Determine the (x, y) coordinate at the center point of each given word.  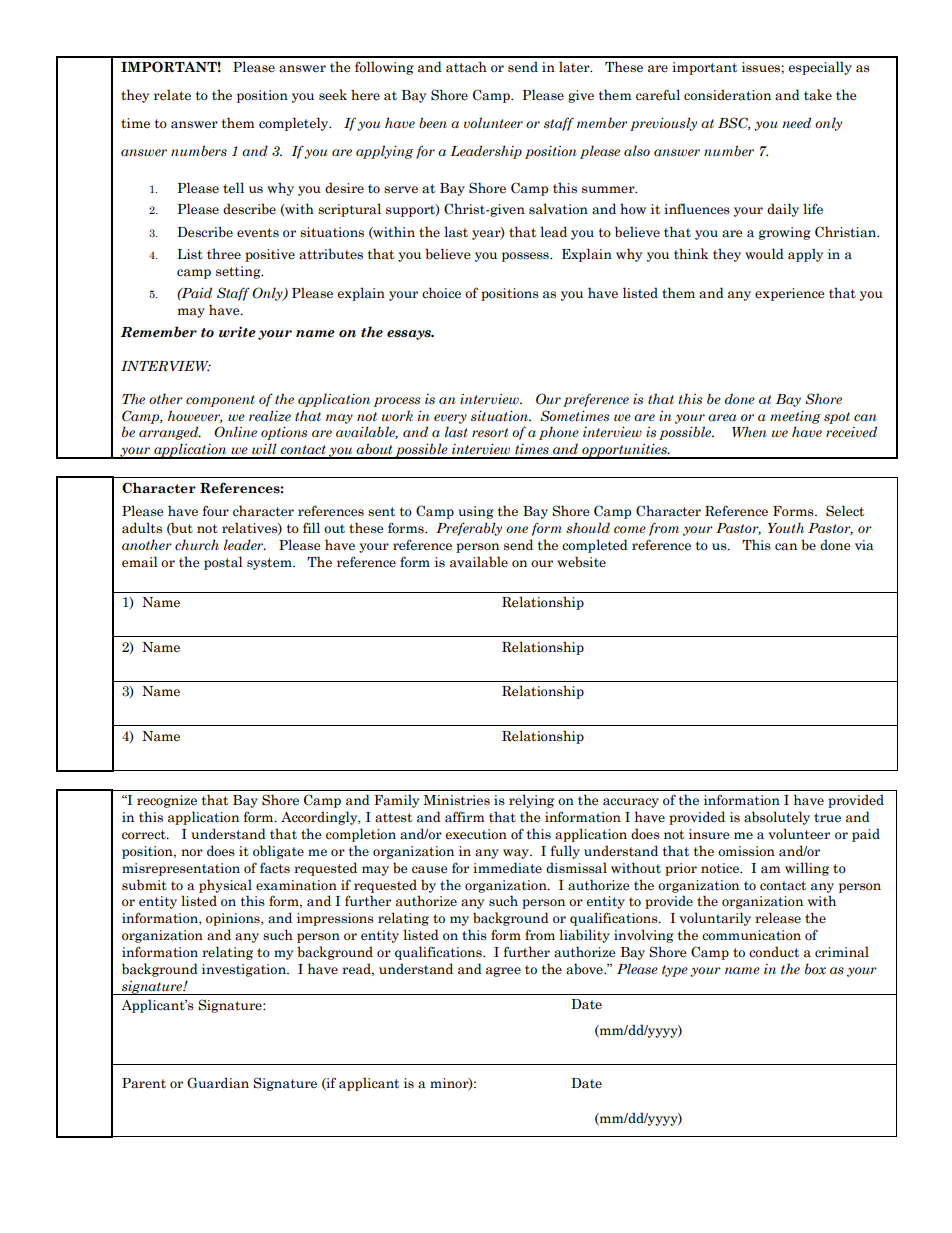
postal (223, 563)
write (237, 332)
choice (441, 293)
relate (172, 95)
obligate (278, 852)
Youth (786, 527)
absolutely (777, 818)
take (818, 95)
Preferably (469, 529)
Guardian (218, 1083)
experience (790, 294)
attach (466, 67)
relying (531, 801)
